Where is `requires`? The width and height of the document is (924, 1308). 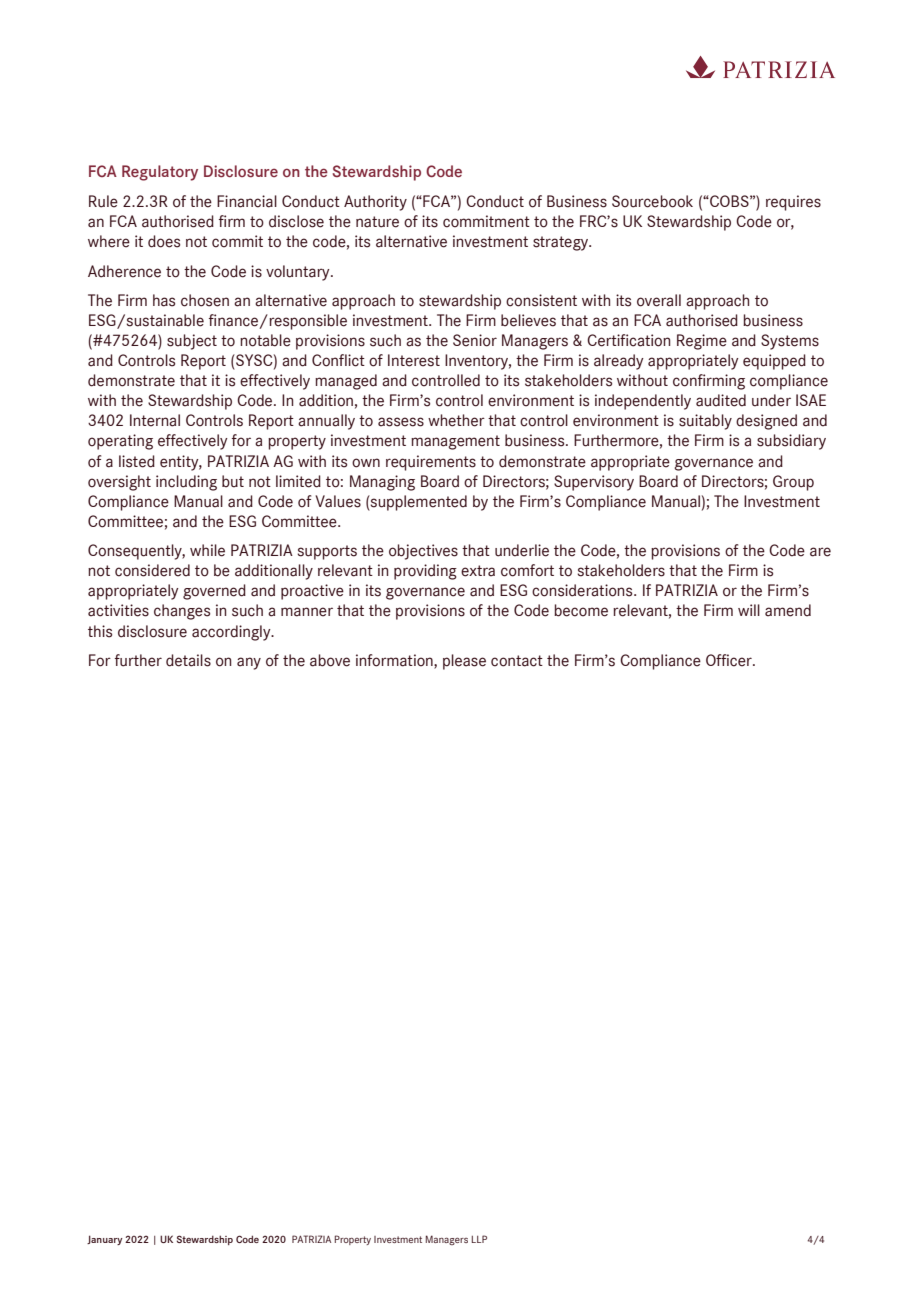 requires is located at coordinates (793, 203).
